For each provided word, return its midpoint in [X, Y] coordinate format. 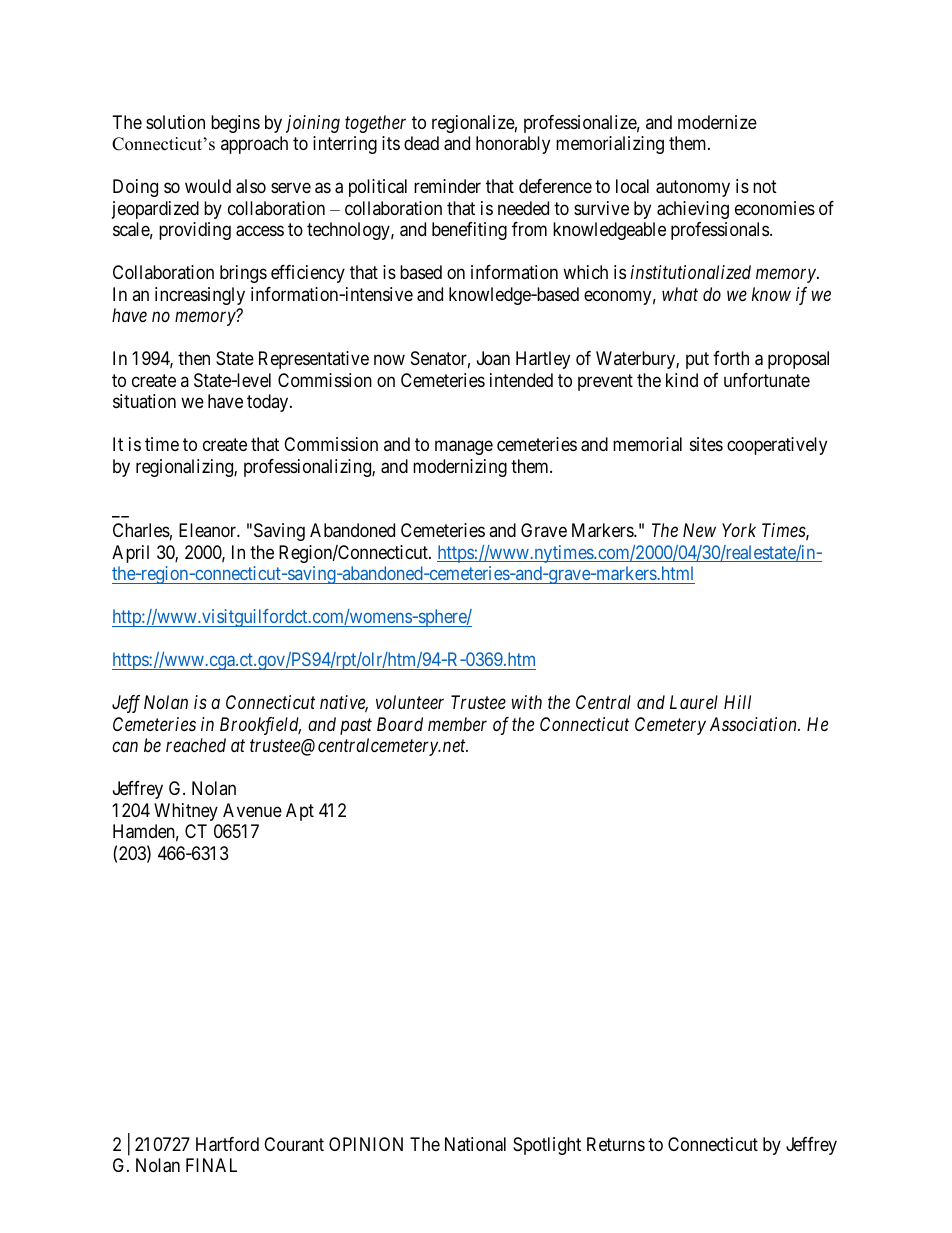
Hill [737, 702]
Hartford [227, 1144]
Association [754, 724]
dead [421, 143]
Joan [493, 358]
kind [682, 380]
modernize [717, 122]
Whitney [186, 812]
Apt [300, 812]
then [194, 358]
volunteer [410, 702]
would [208, 186]
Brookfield [260, 726]
